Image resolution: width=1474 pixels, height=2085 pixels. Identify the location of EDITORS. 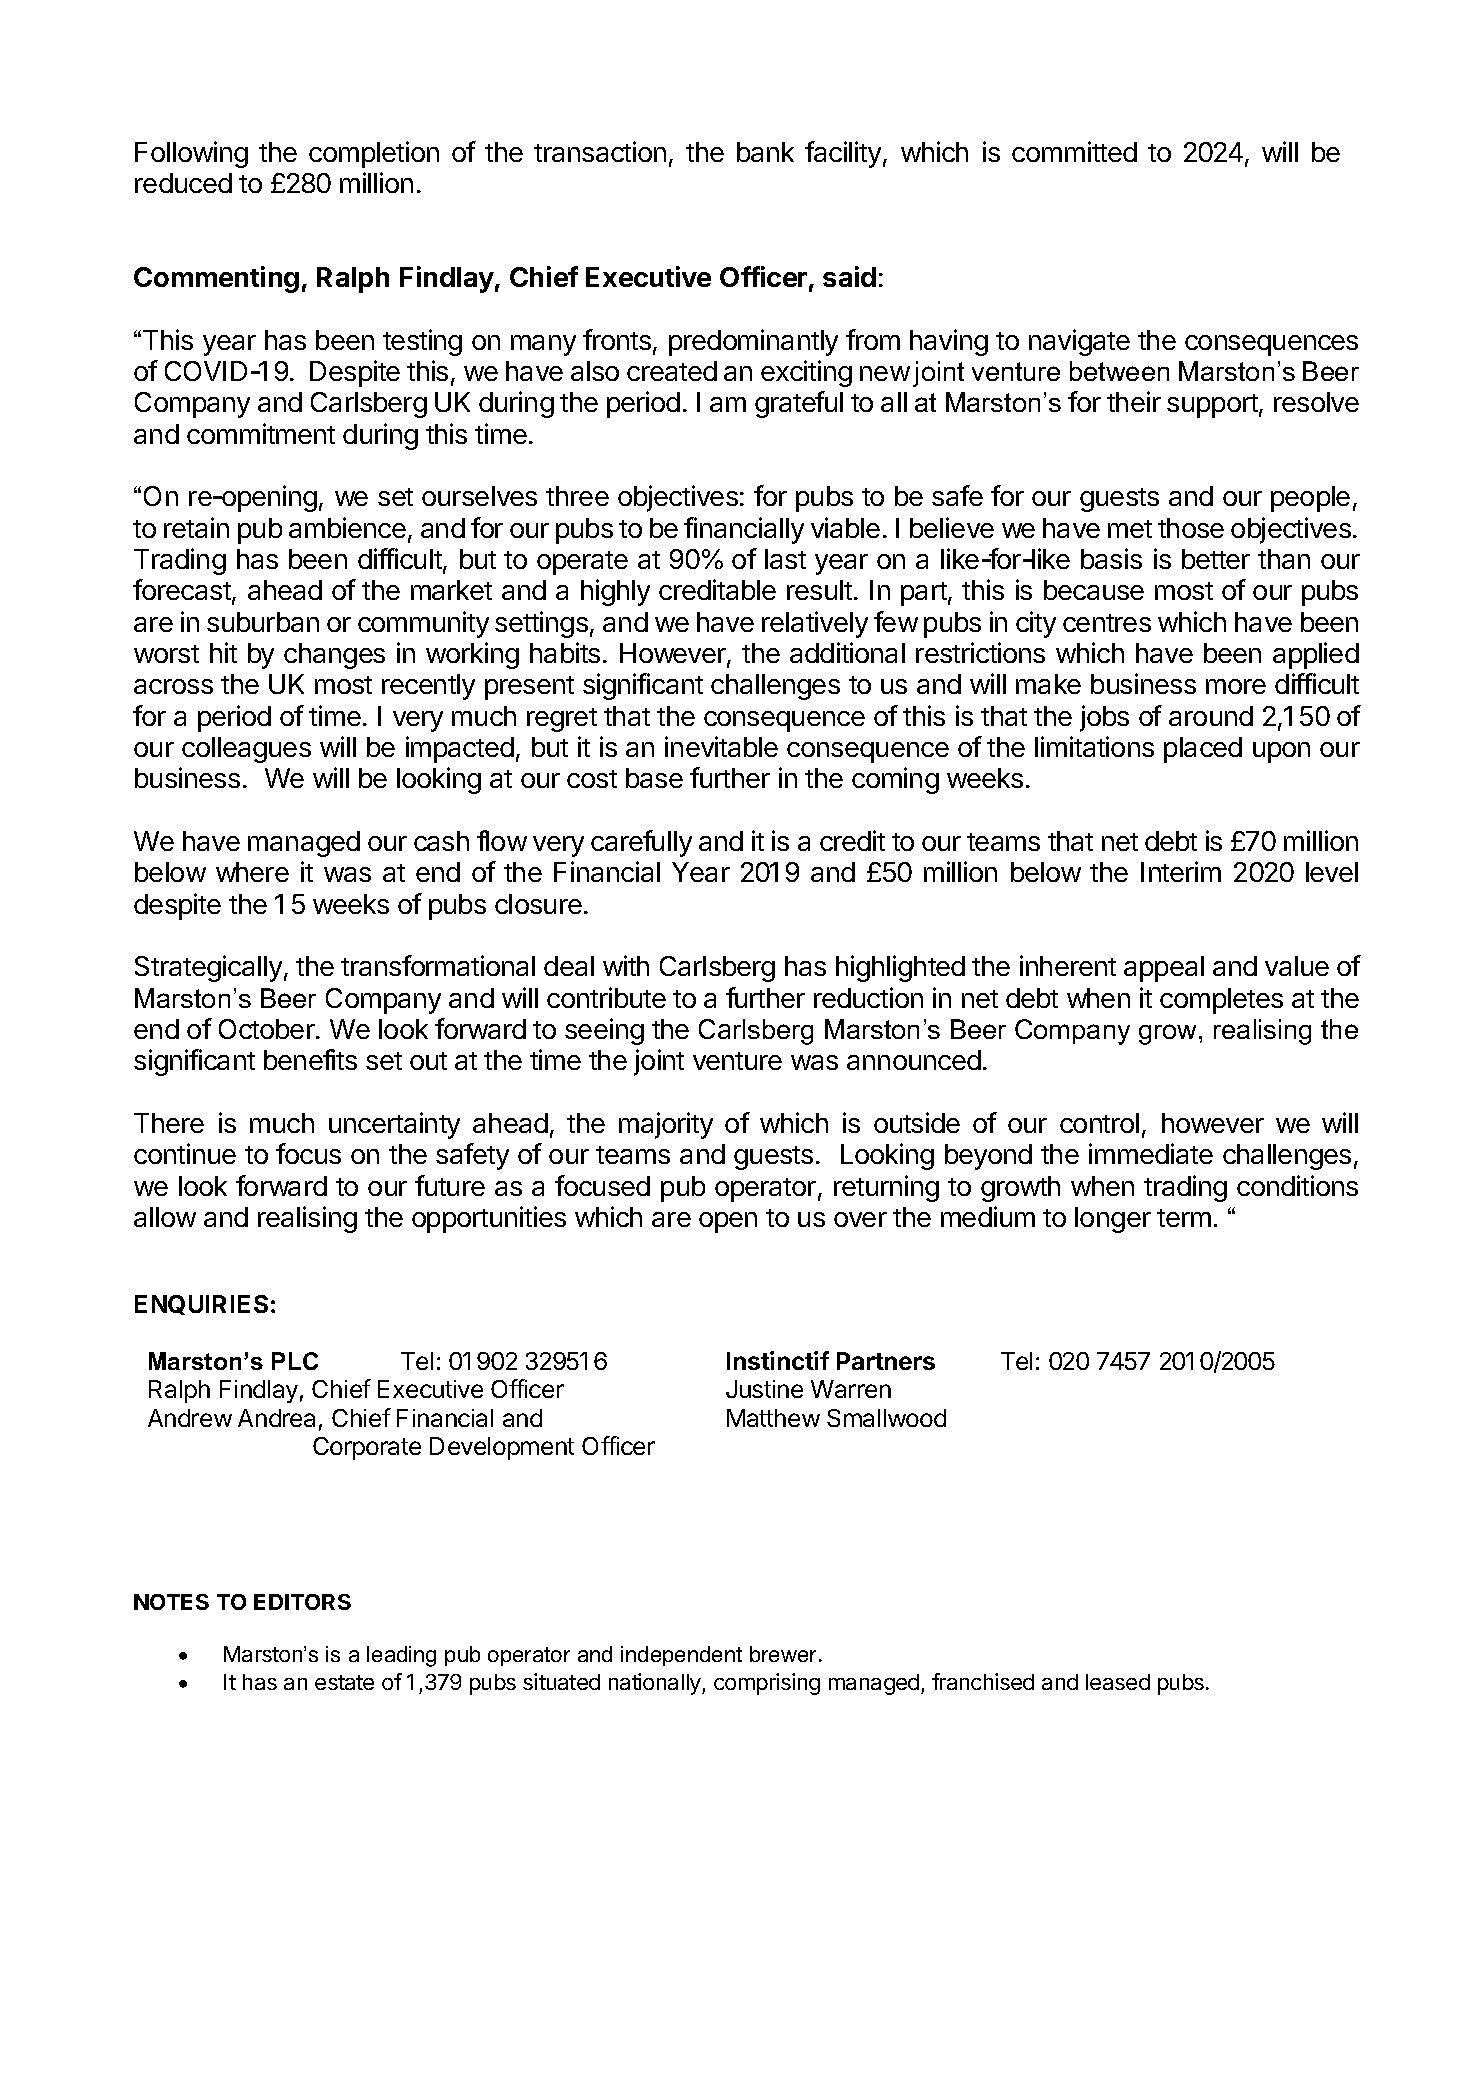
(302, 1602).
